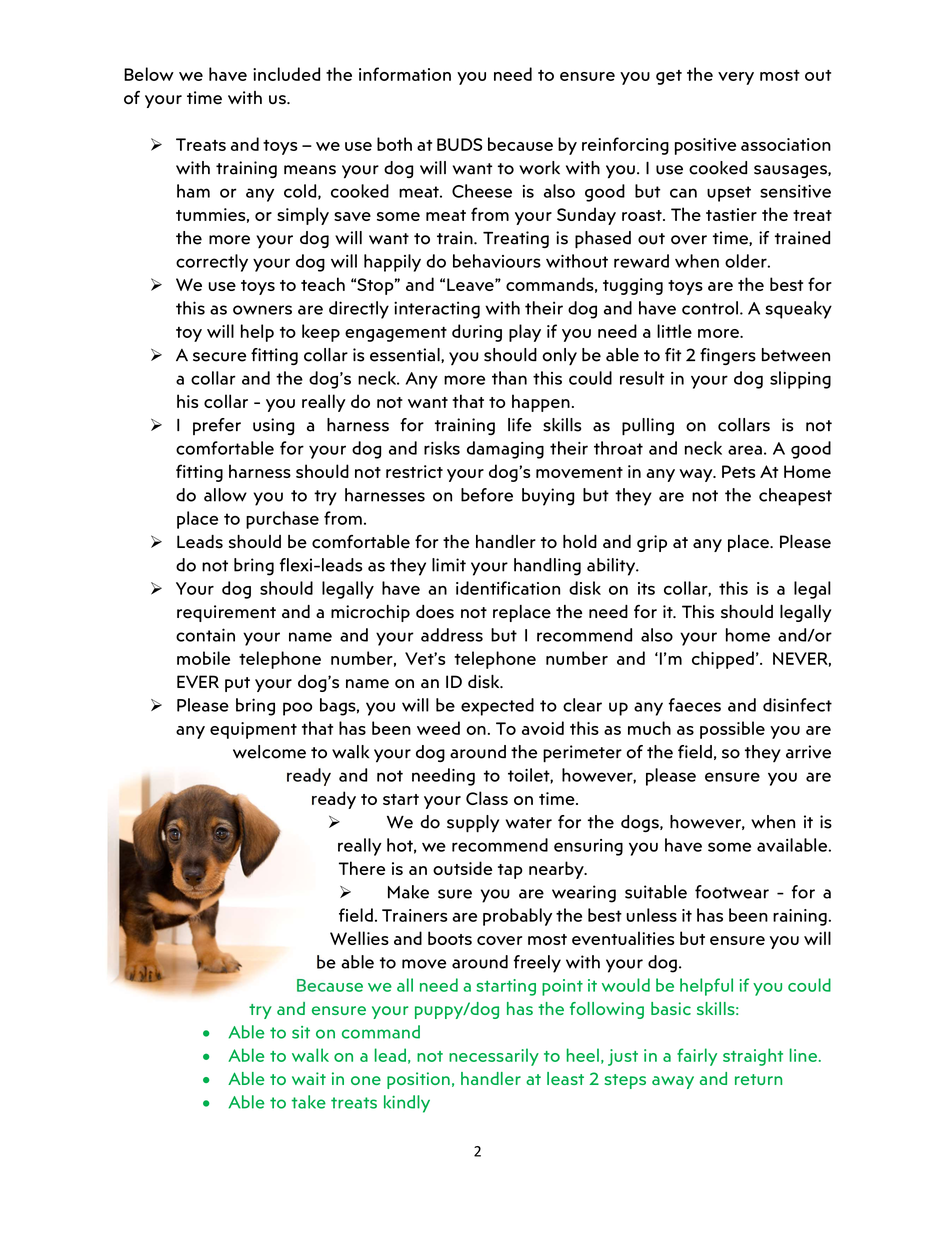 The height and width of the page is (1233, 952). What do you see at coordinates (309, 1078) in the page?
I see `wait` at bounding box center [309, 1078].
